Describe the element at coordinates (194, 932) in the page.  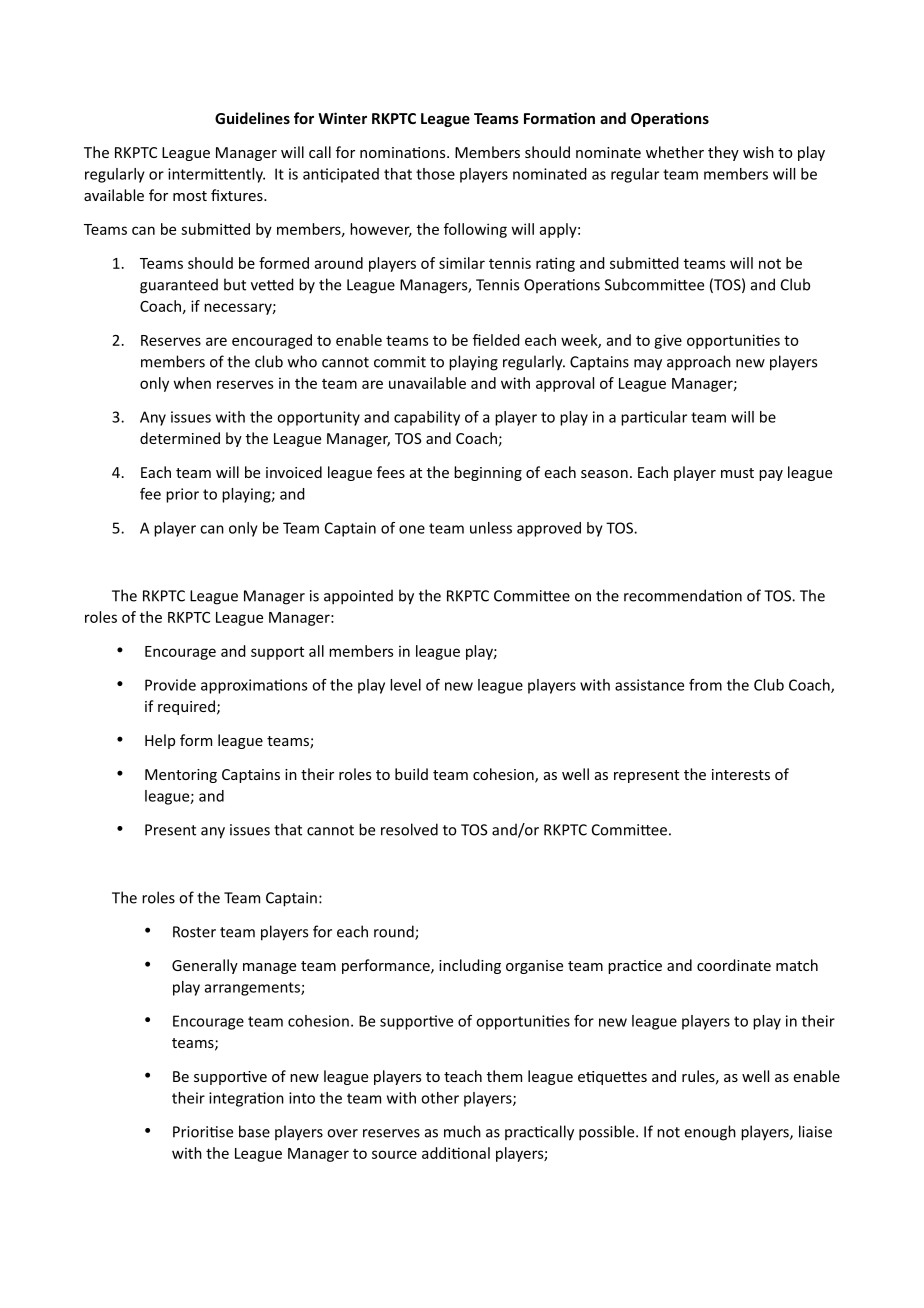
I see `Roster` at that location.
